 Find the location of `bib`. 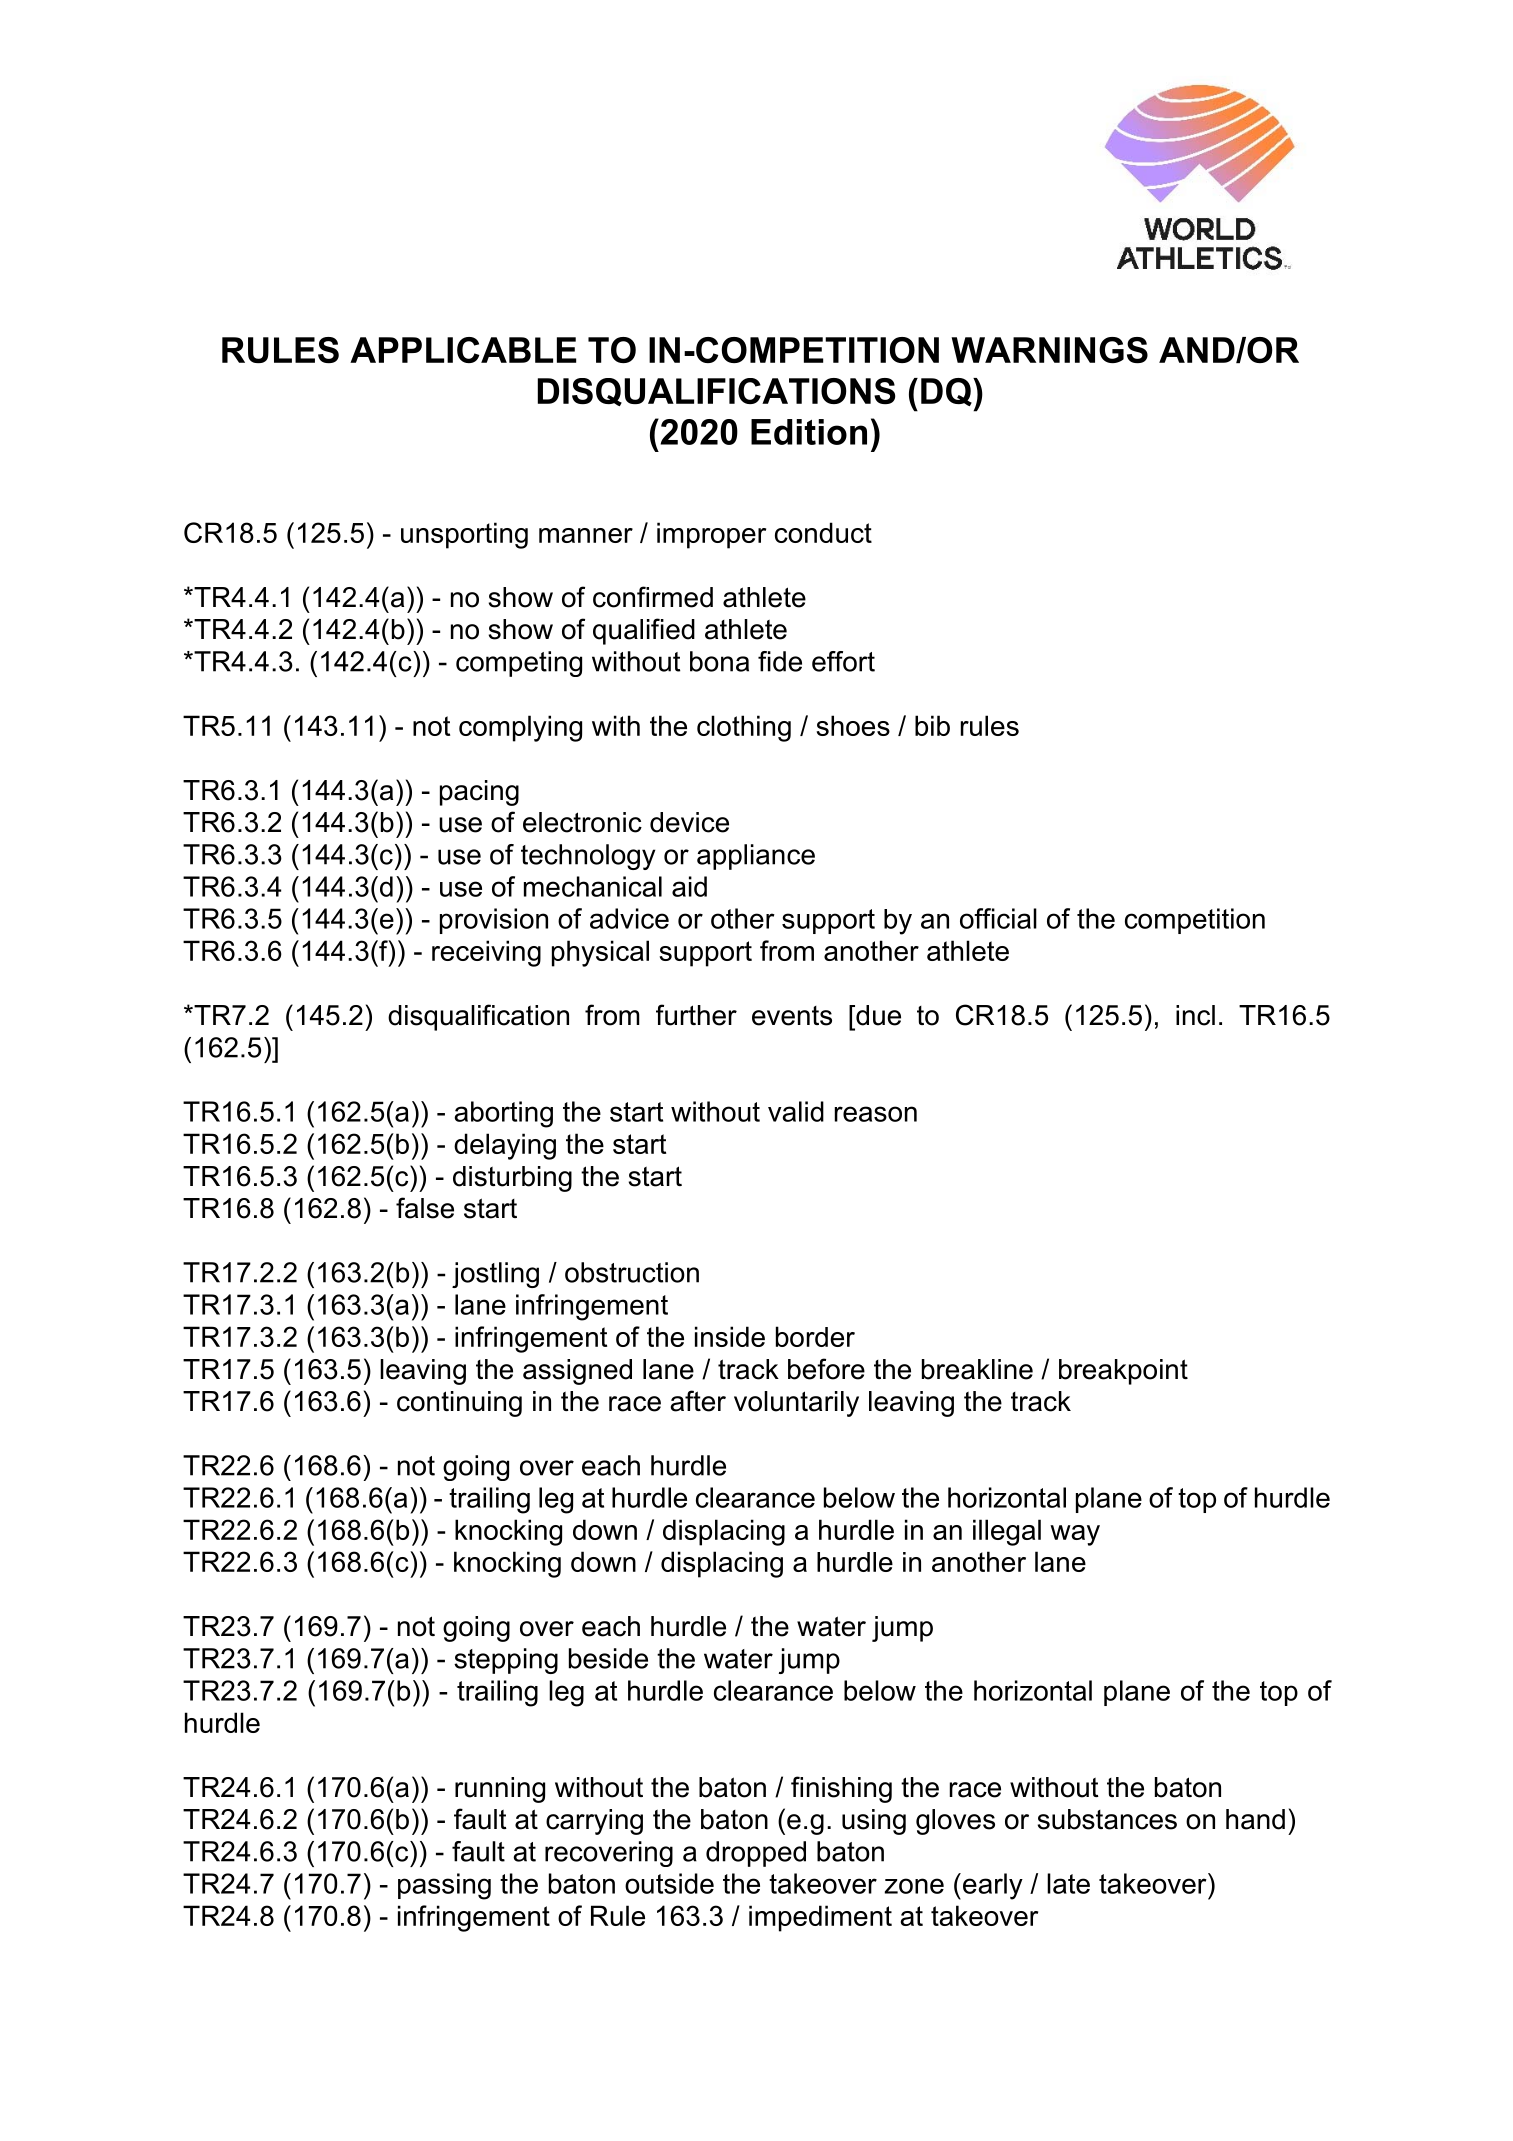

bib is located at coordinates (932, 725).
